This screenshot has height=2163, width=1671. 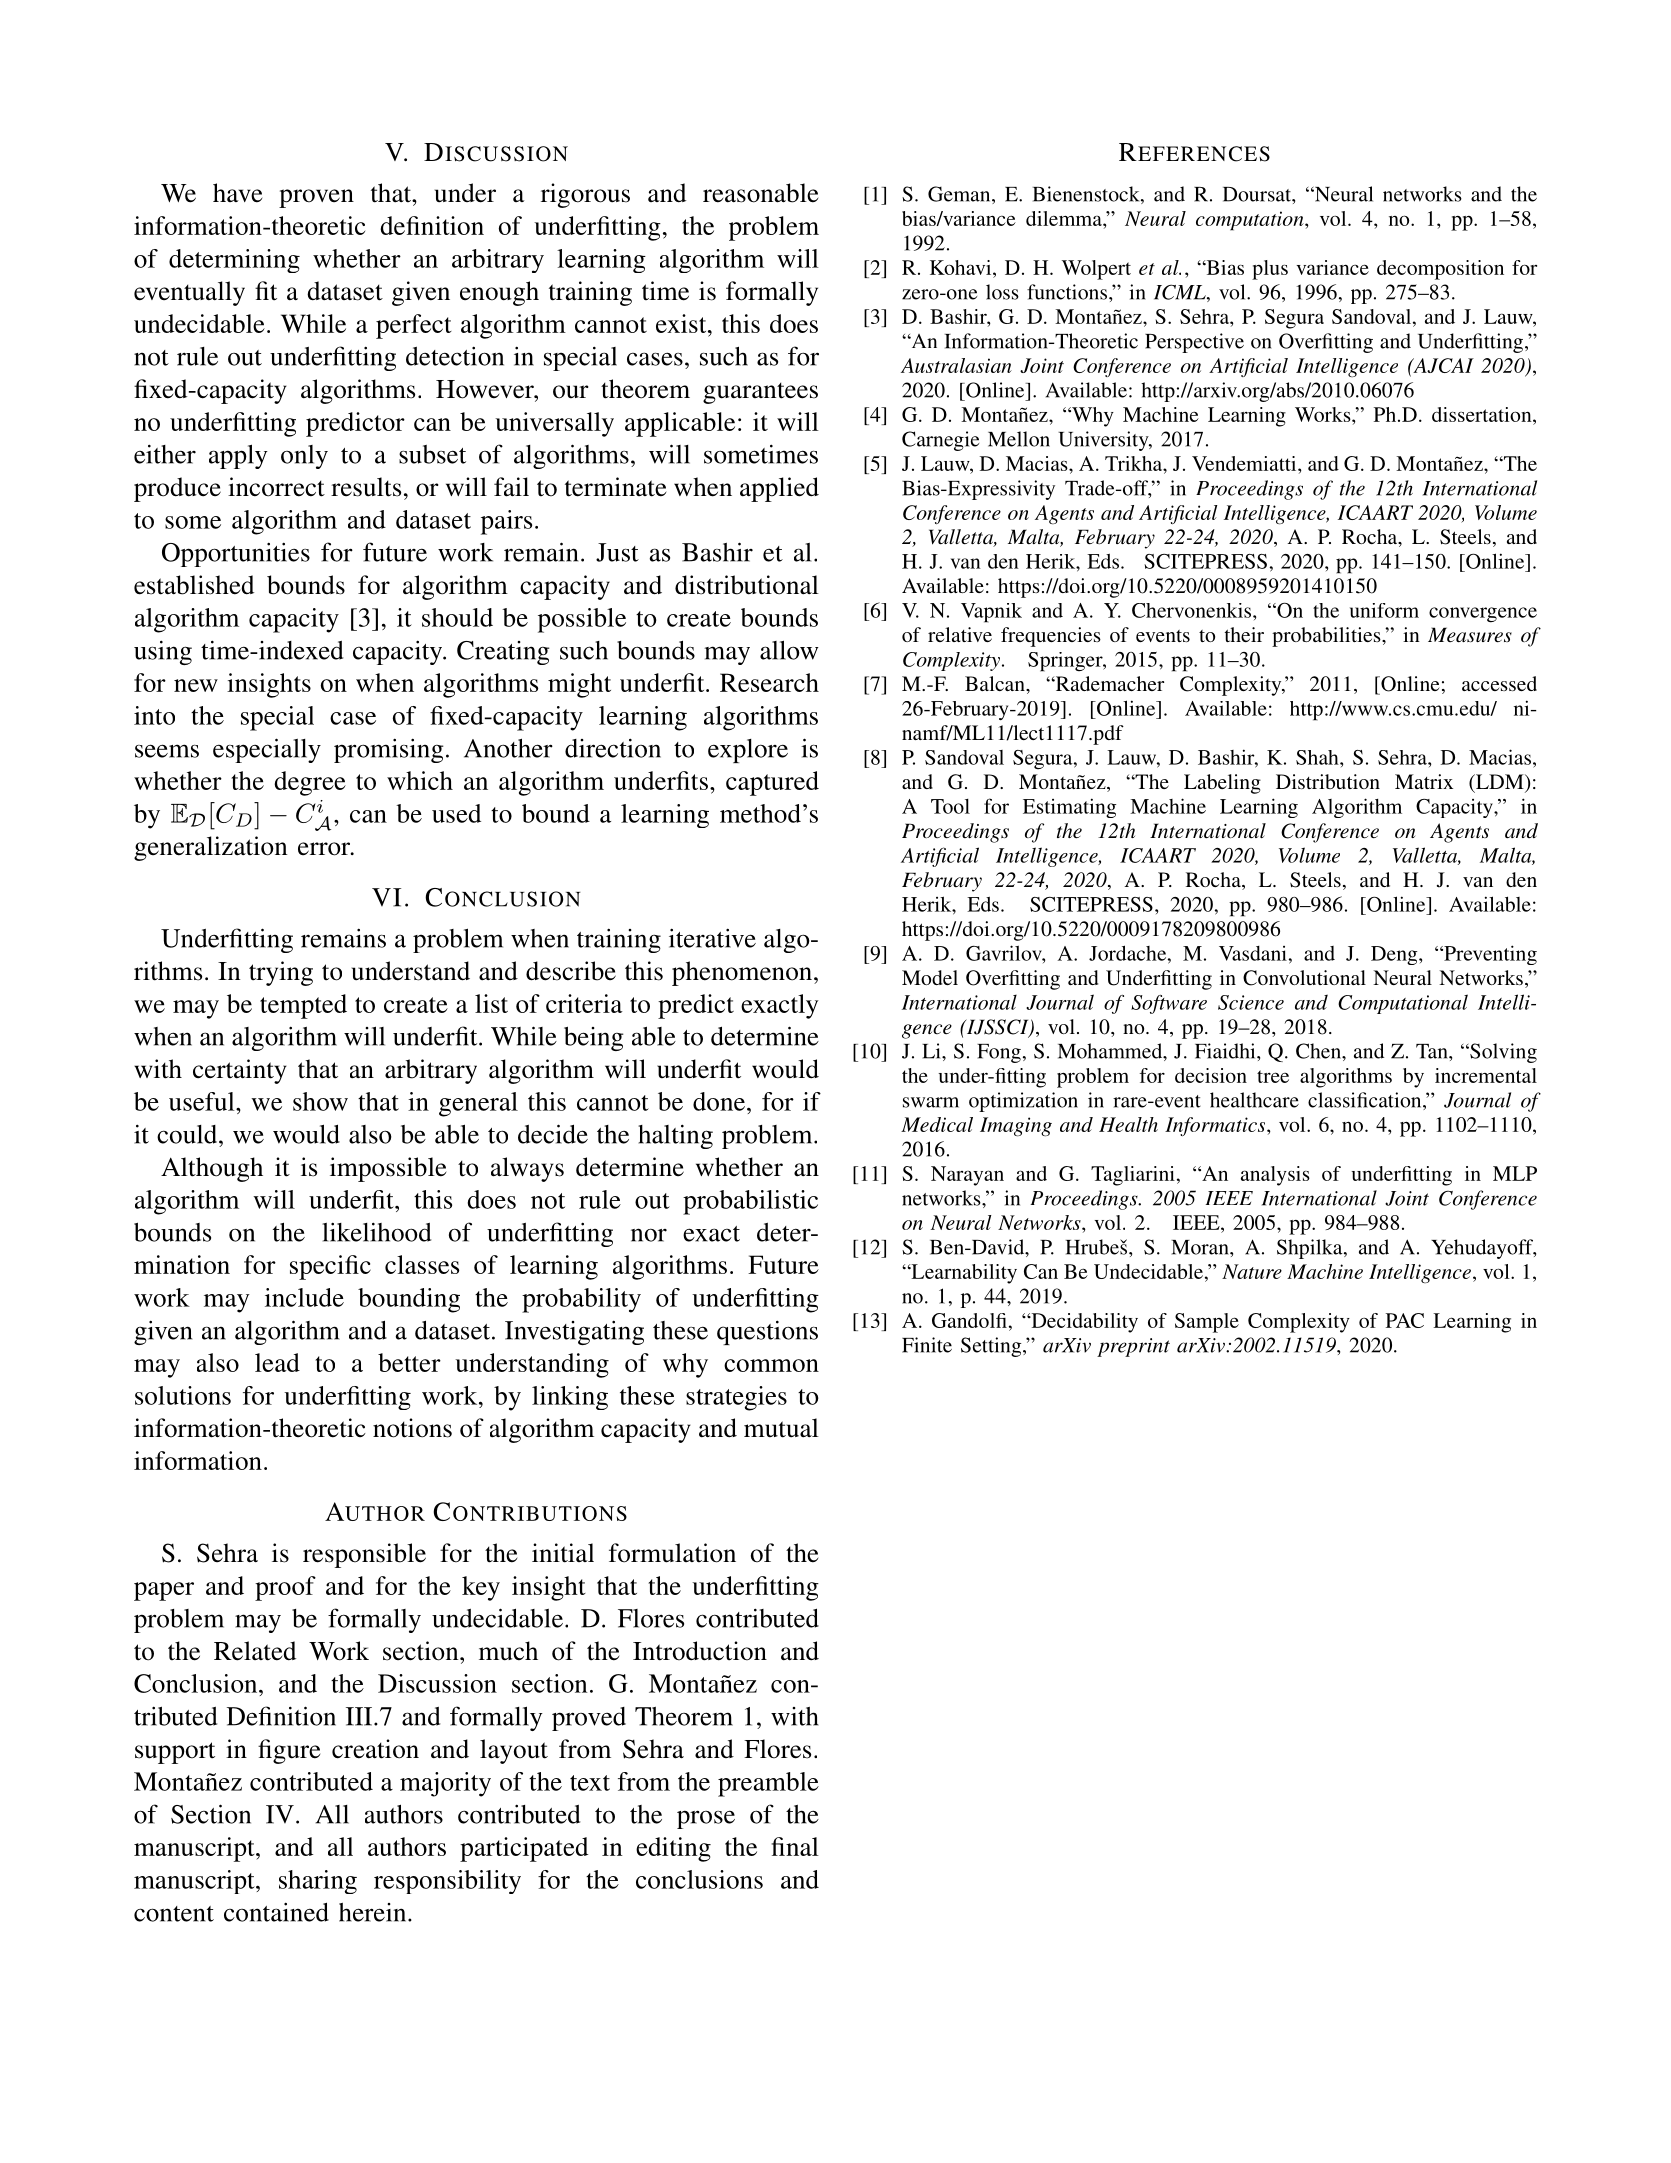 What do you see at coordinates (789, 650) in the screenshot?
I see `allow` at bounding box center [789, 650].
